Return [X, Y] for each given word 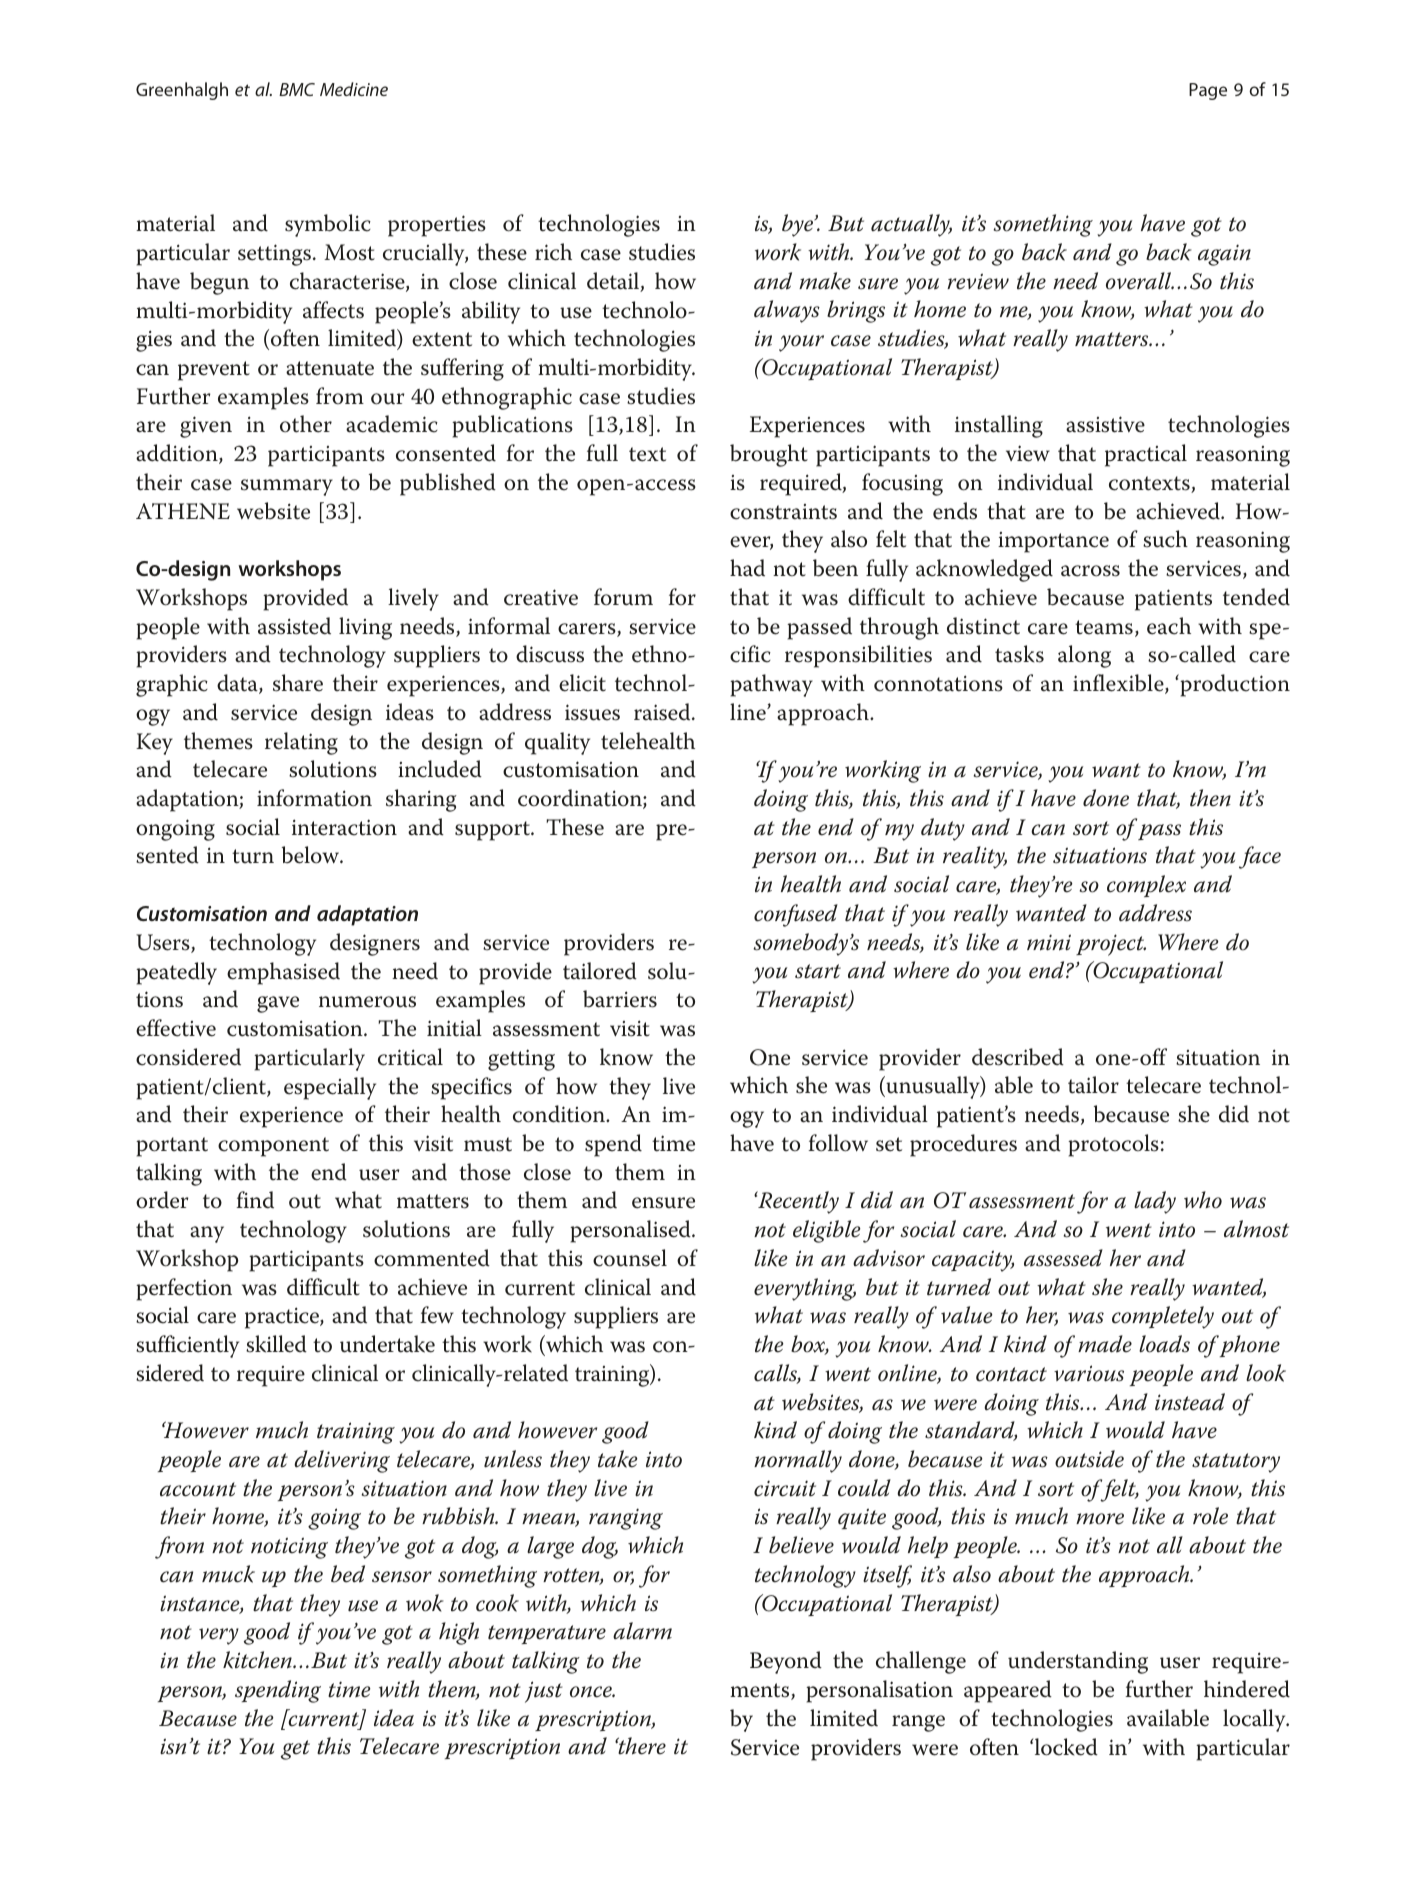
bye [799, 225]
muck [228, 1574]
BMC [297, 89]
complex [1146, 886]
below [312, 855]
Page [1208, 91]
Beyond [786, 1662]
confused [796, 915]
